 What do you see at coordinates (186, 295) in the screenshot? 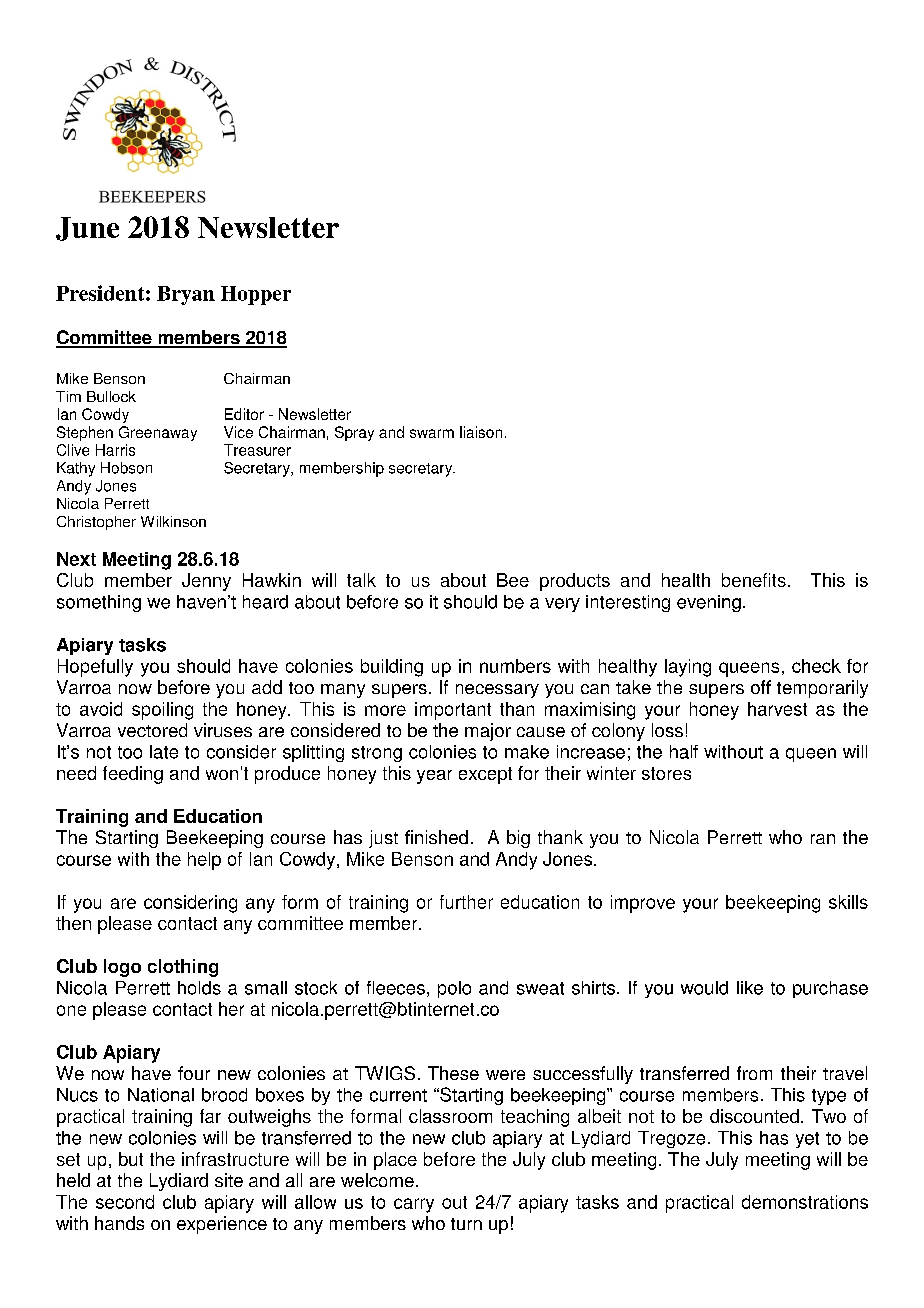
I see `Bryan` at bounding box center [186, 295].
